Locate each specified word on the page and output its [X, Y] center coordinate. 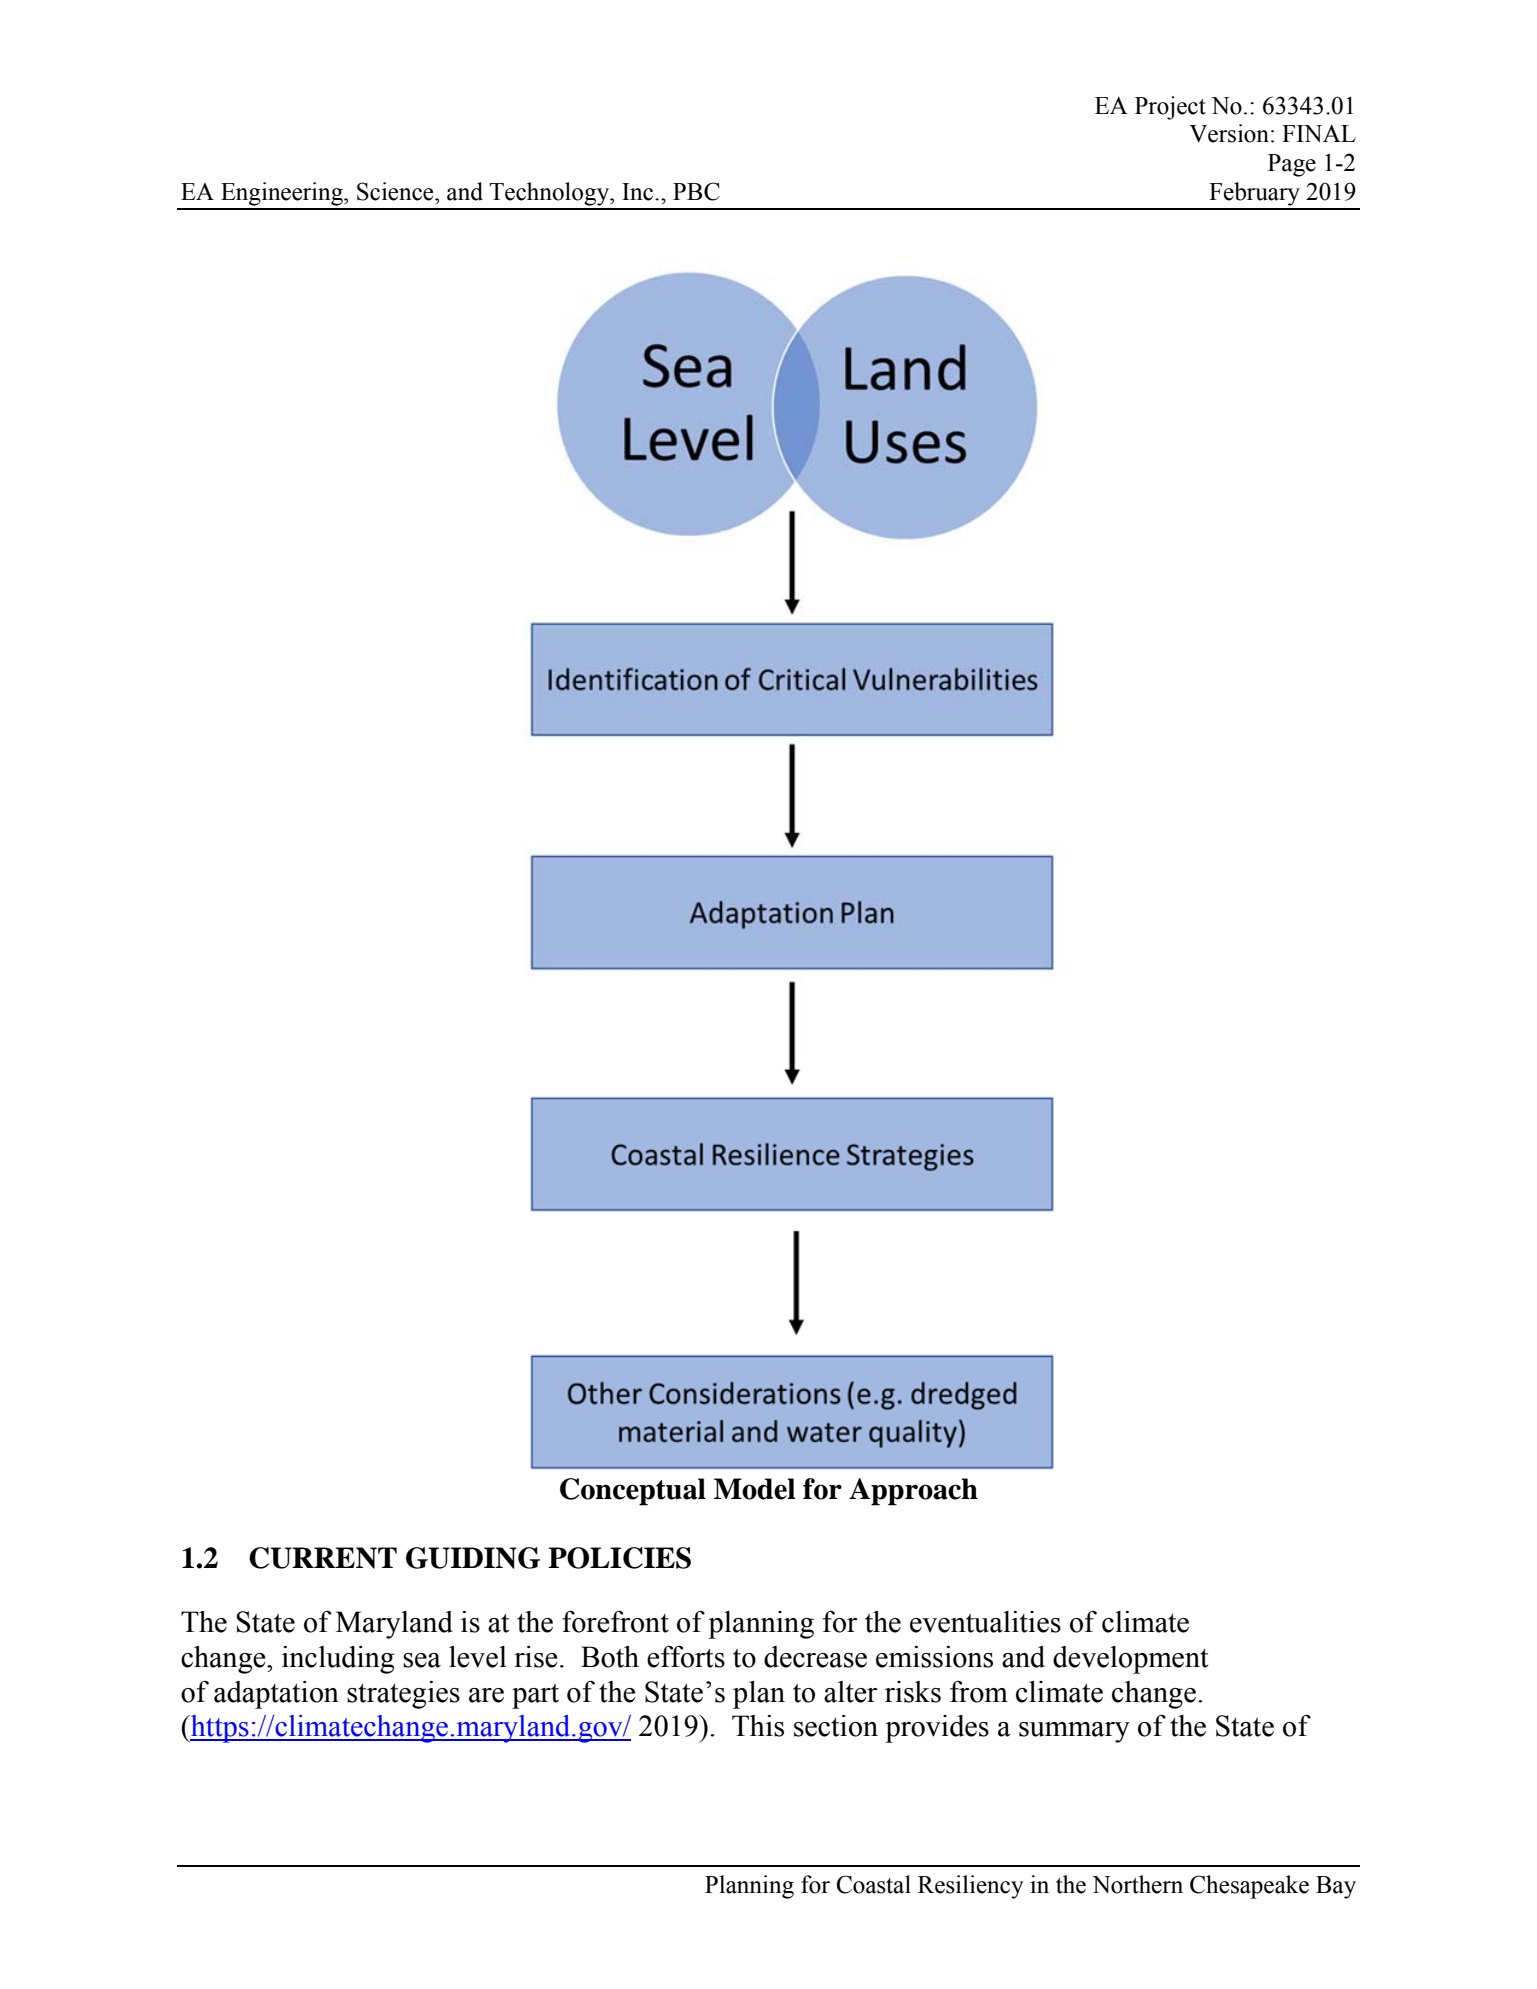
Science [396, 191]
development [1130, 1660]
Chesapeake [1249, 1887]
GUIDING [473, 1558]
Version [1229, 133]
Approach [913, 1492]
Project [1170, 108]
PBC [696, 191]
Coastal [873, 1884]
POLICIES [619, 1558]
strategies [403, 1695]
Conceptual [633, 1492]
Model [754, 1489]
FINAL [1319, 133]
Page [1292, 165]
